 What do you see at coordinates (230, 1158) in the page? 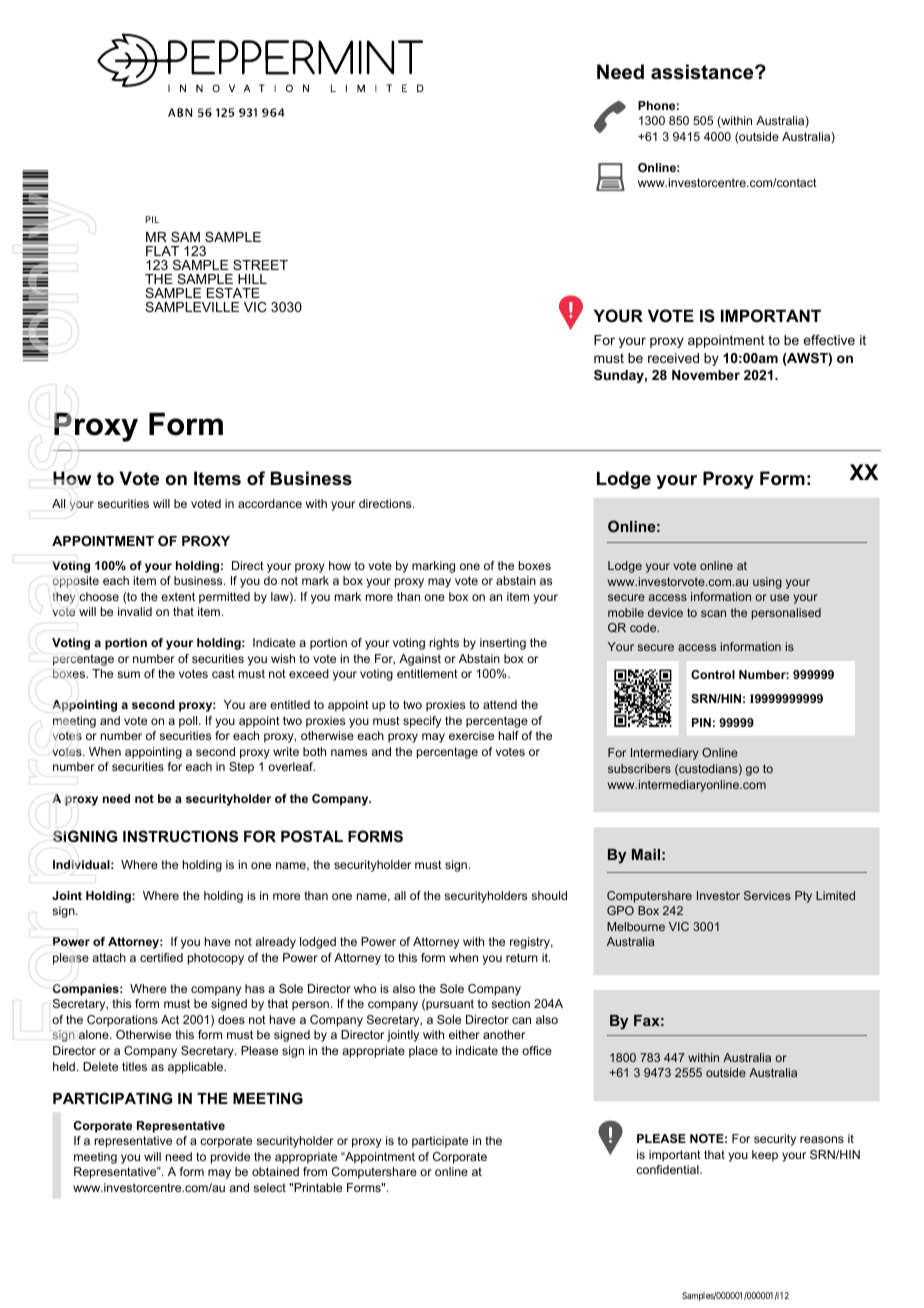
I see `provide` at bounding box center [230, 1158].
